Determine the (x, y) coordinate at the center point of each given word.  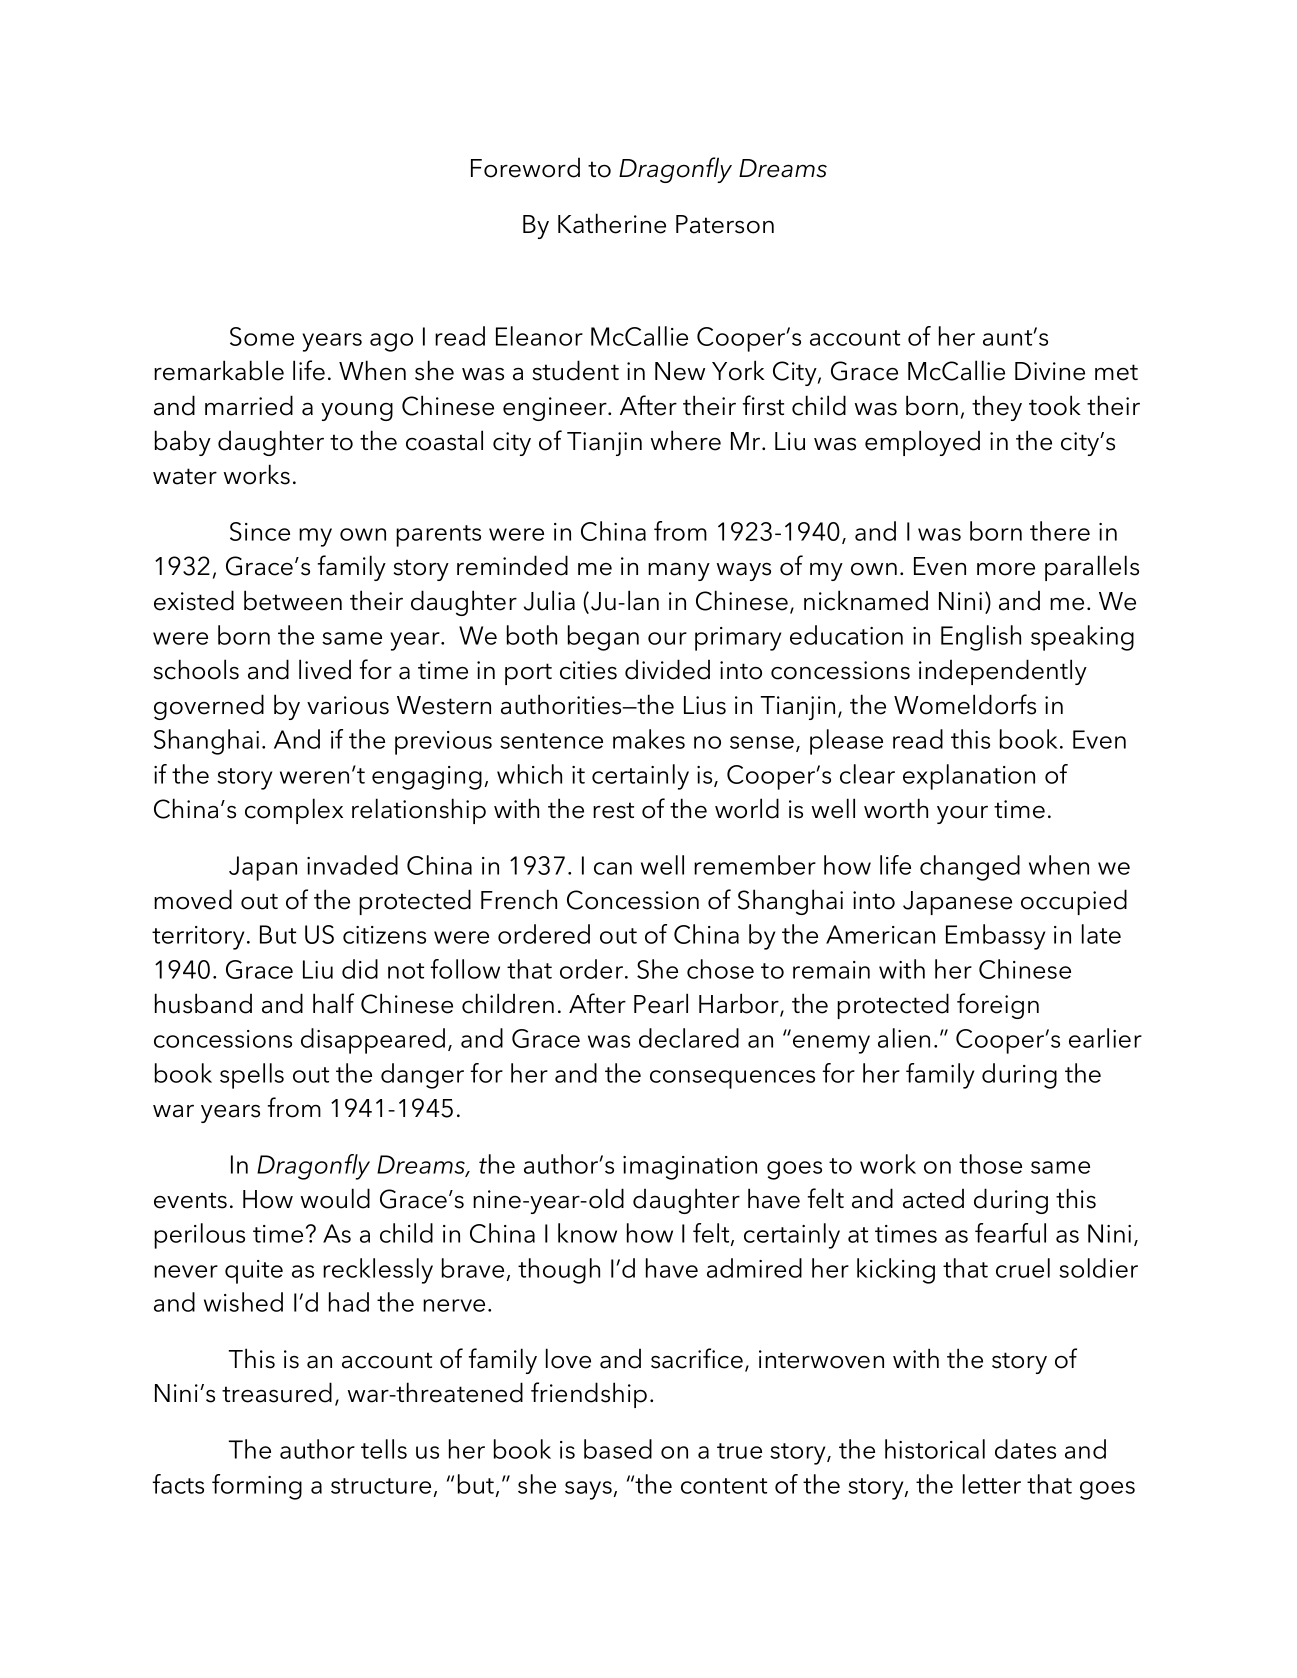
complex (294, 811)
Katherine (612, 223)
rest (613, 810)
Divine (1050, 371)
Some (262, 336)
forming (257, 1487)
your (962, 815)
